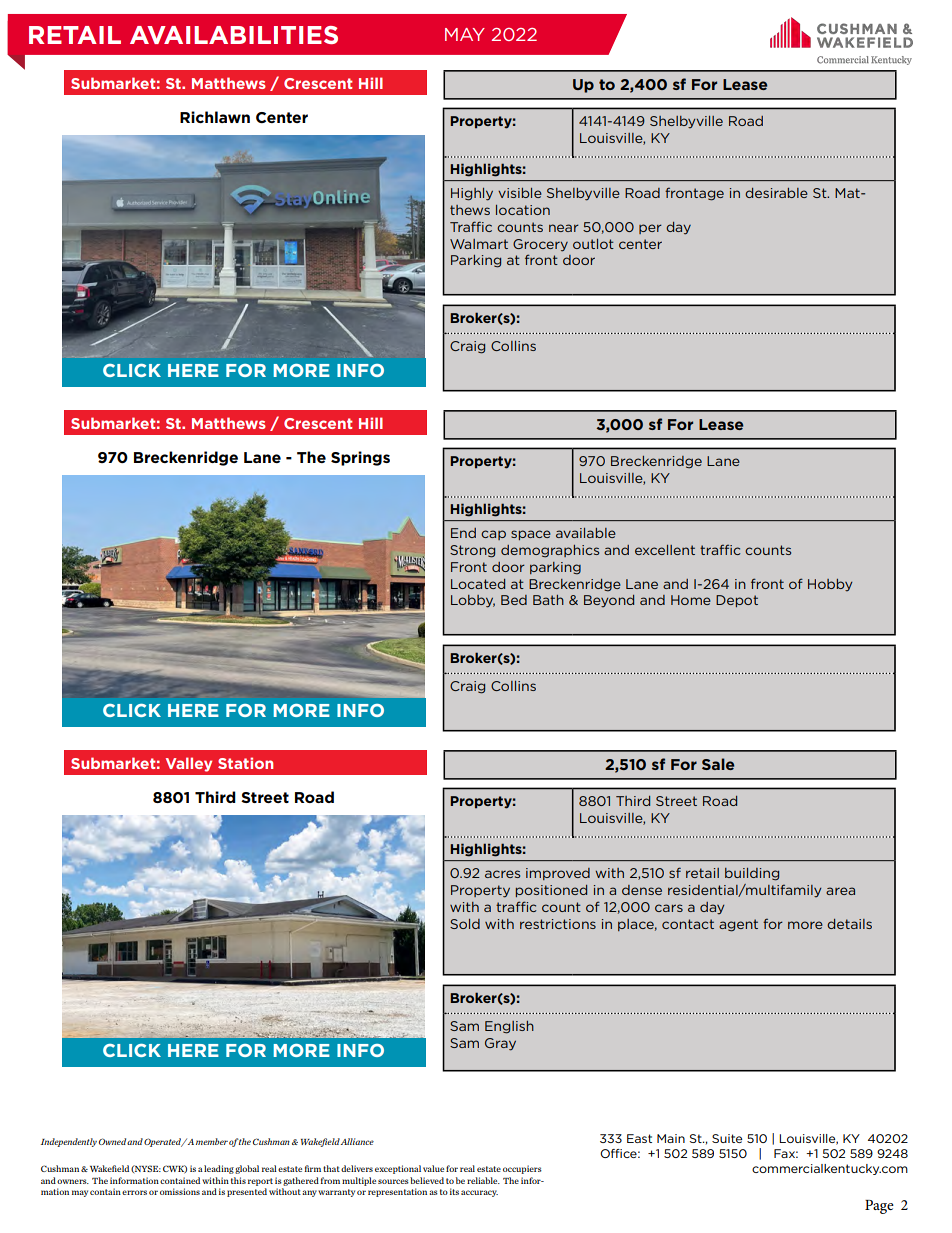 The image size is (952, 1233). I want to click on Sale, so click(718, 764).
